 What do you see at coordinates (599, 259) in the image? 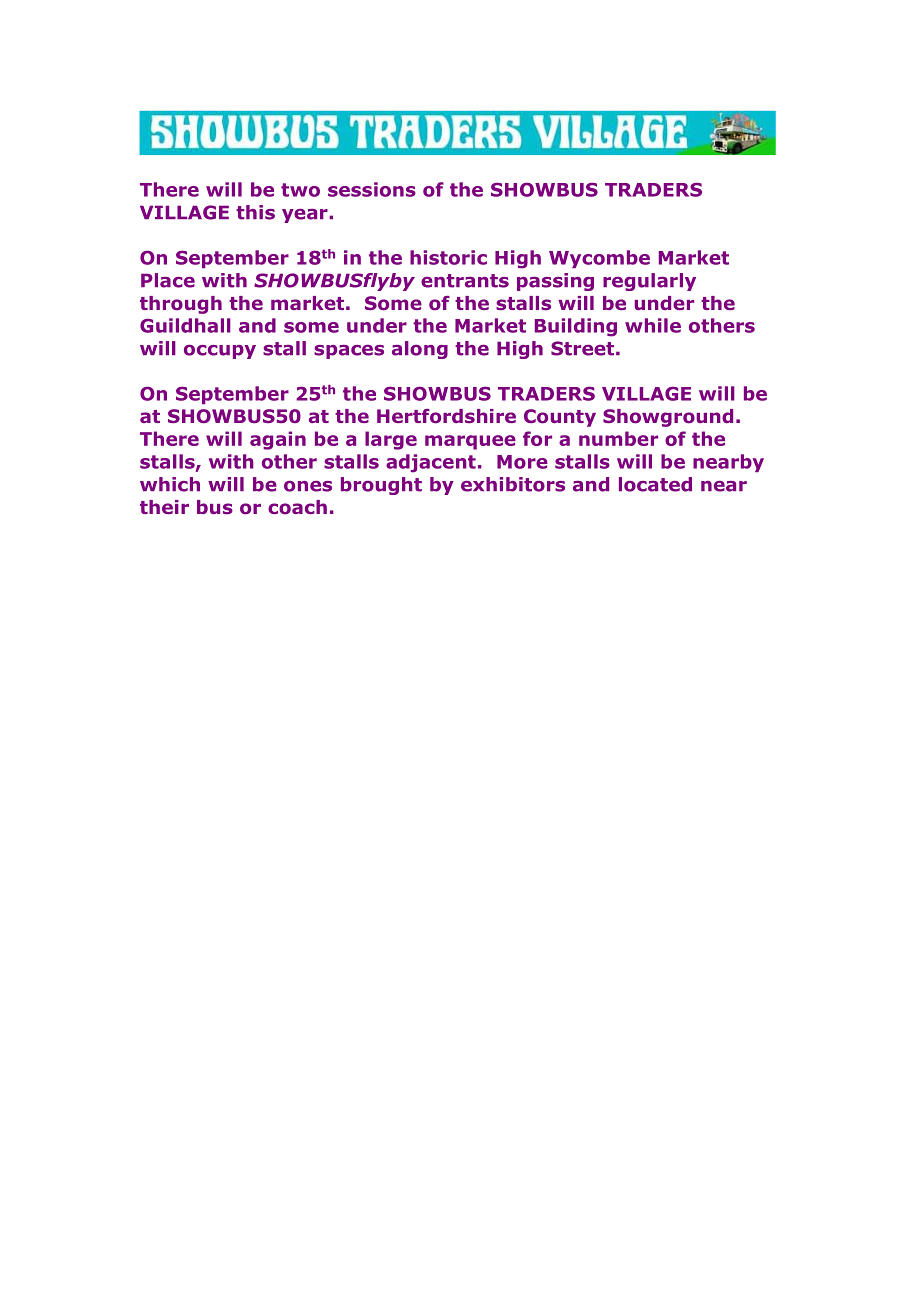
I see `Wycombe` at bounding box center [599, 259].
